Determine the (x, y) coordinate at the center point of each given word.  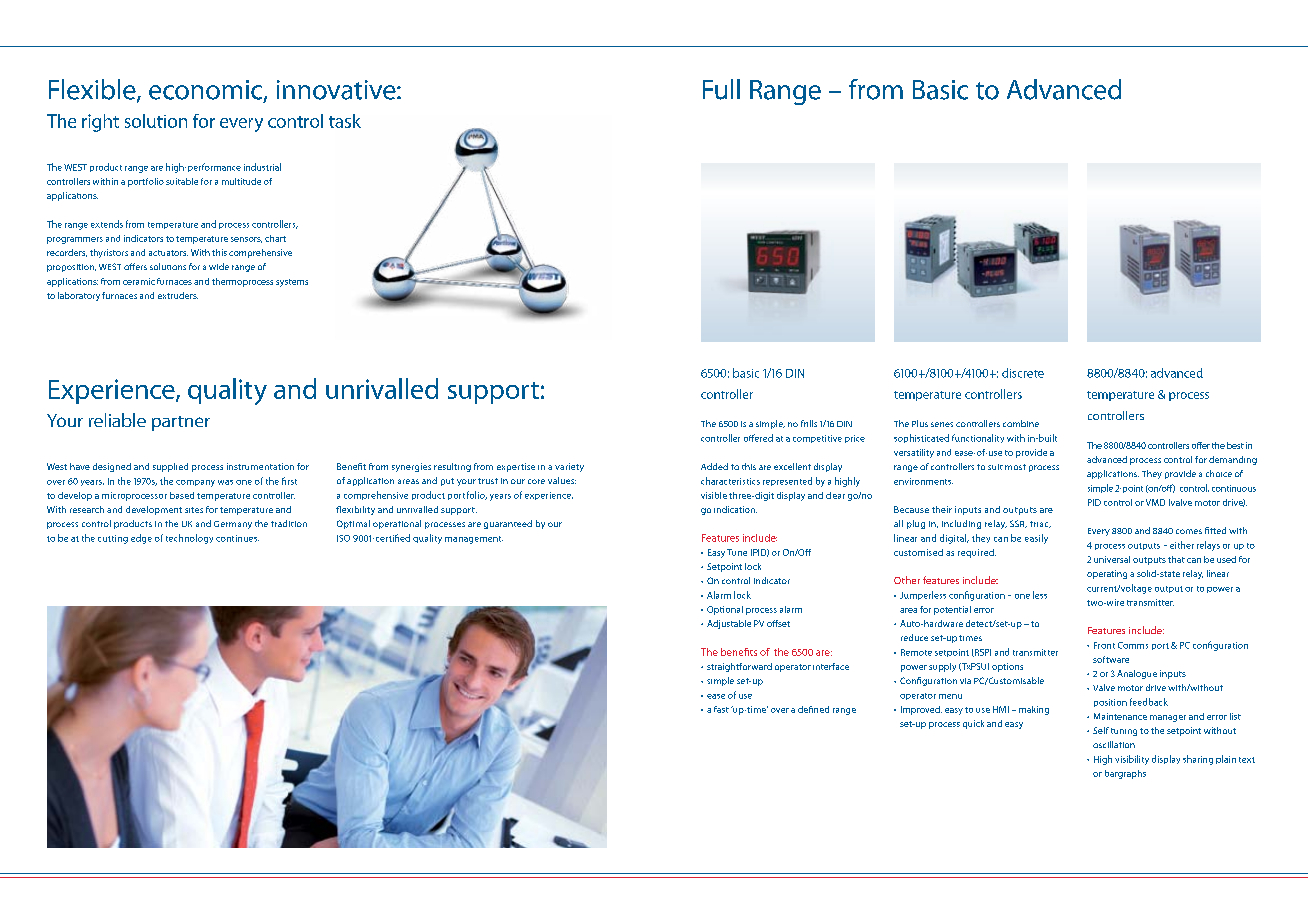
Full (721, 89)
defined (813, 709)
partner (181, 423)
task (345, 121)
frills (809, 423)
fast (721, 709)
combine (1021, 423)
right (100, 123)
